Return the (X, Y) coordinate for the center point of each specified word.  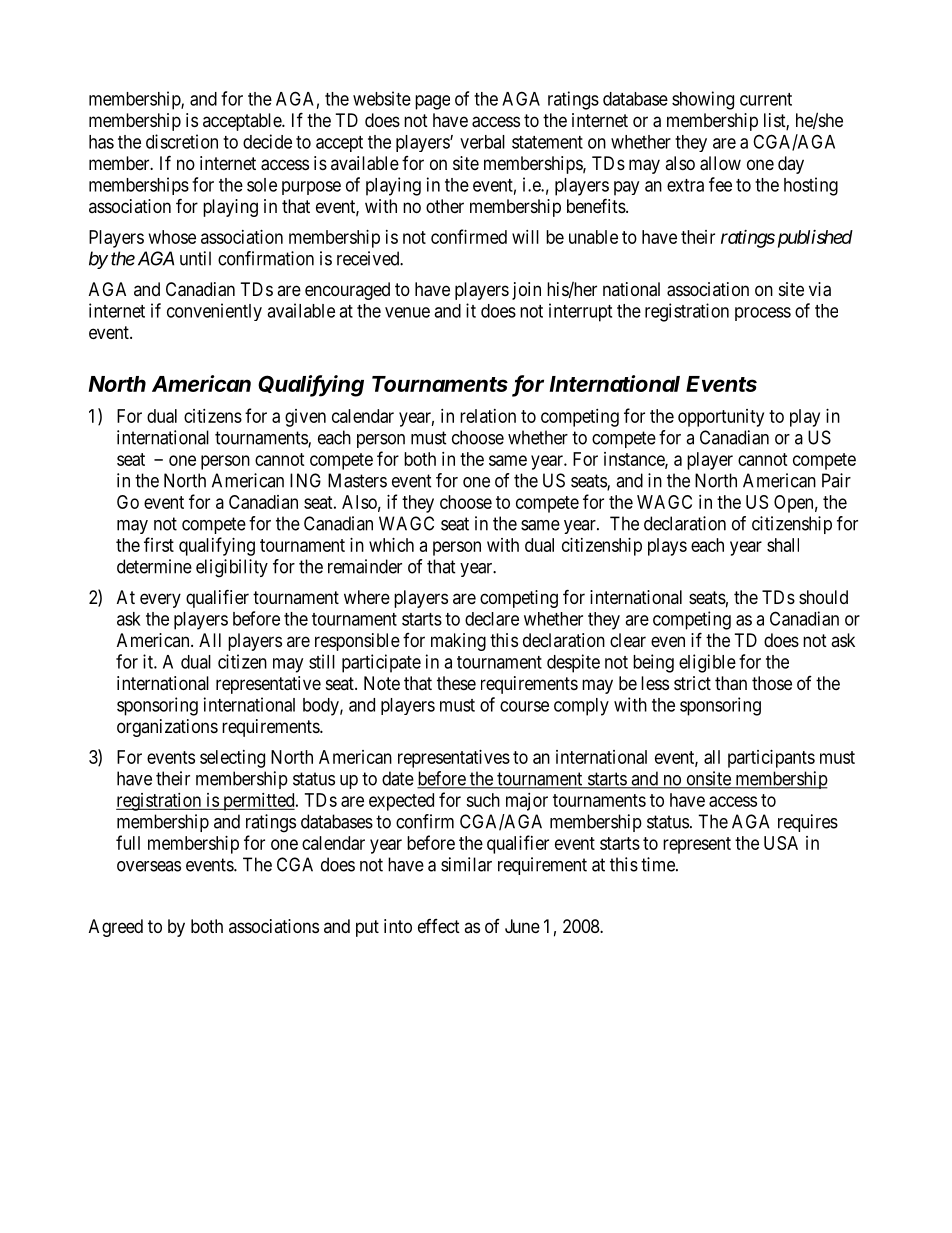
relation (488, 416)
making (458, 642)
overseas (149, 866)
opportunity (721, 418)
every (160, 600)
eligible (707, 663)
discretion (182, 141)
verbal (482, 142)
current (766, 99)
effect (439, 926)
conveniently (214, 312)
